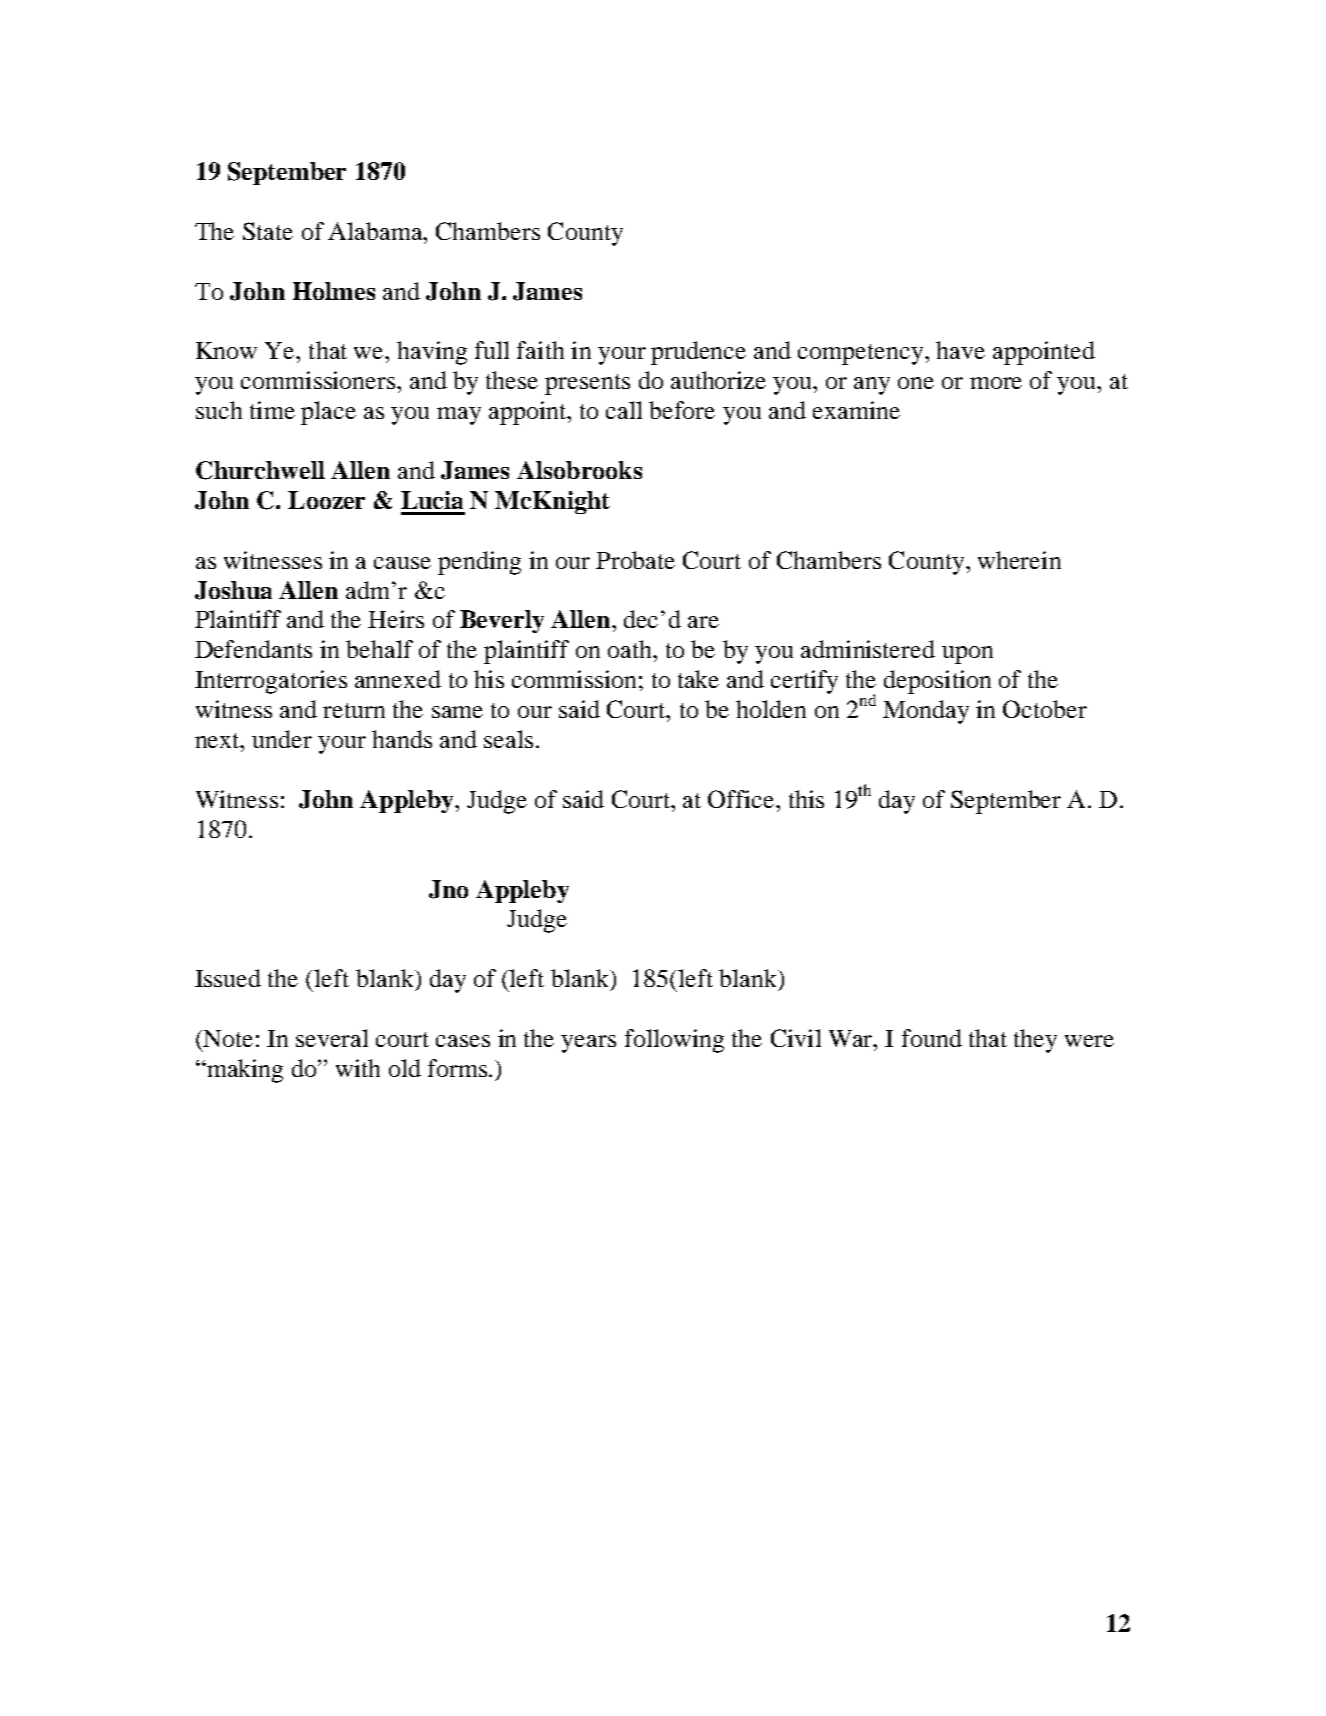  I want to click on before, so click(682, 410).
